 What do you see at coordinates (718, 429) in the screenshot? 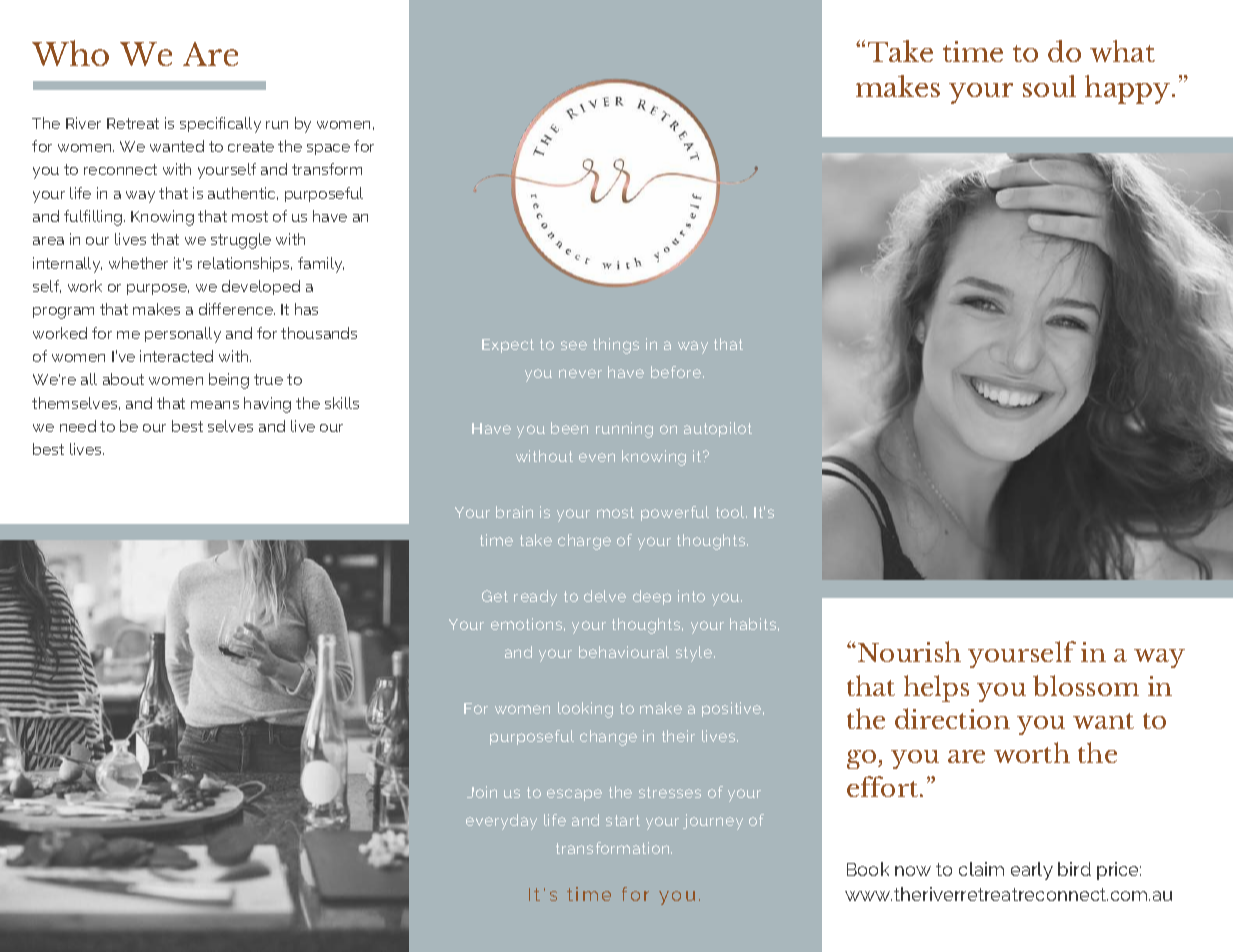
I see `autopilot` at bounding box center [718, 429].
